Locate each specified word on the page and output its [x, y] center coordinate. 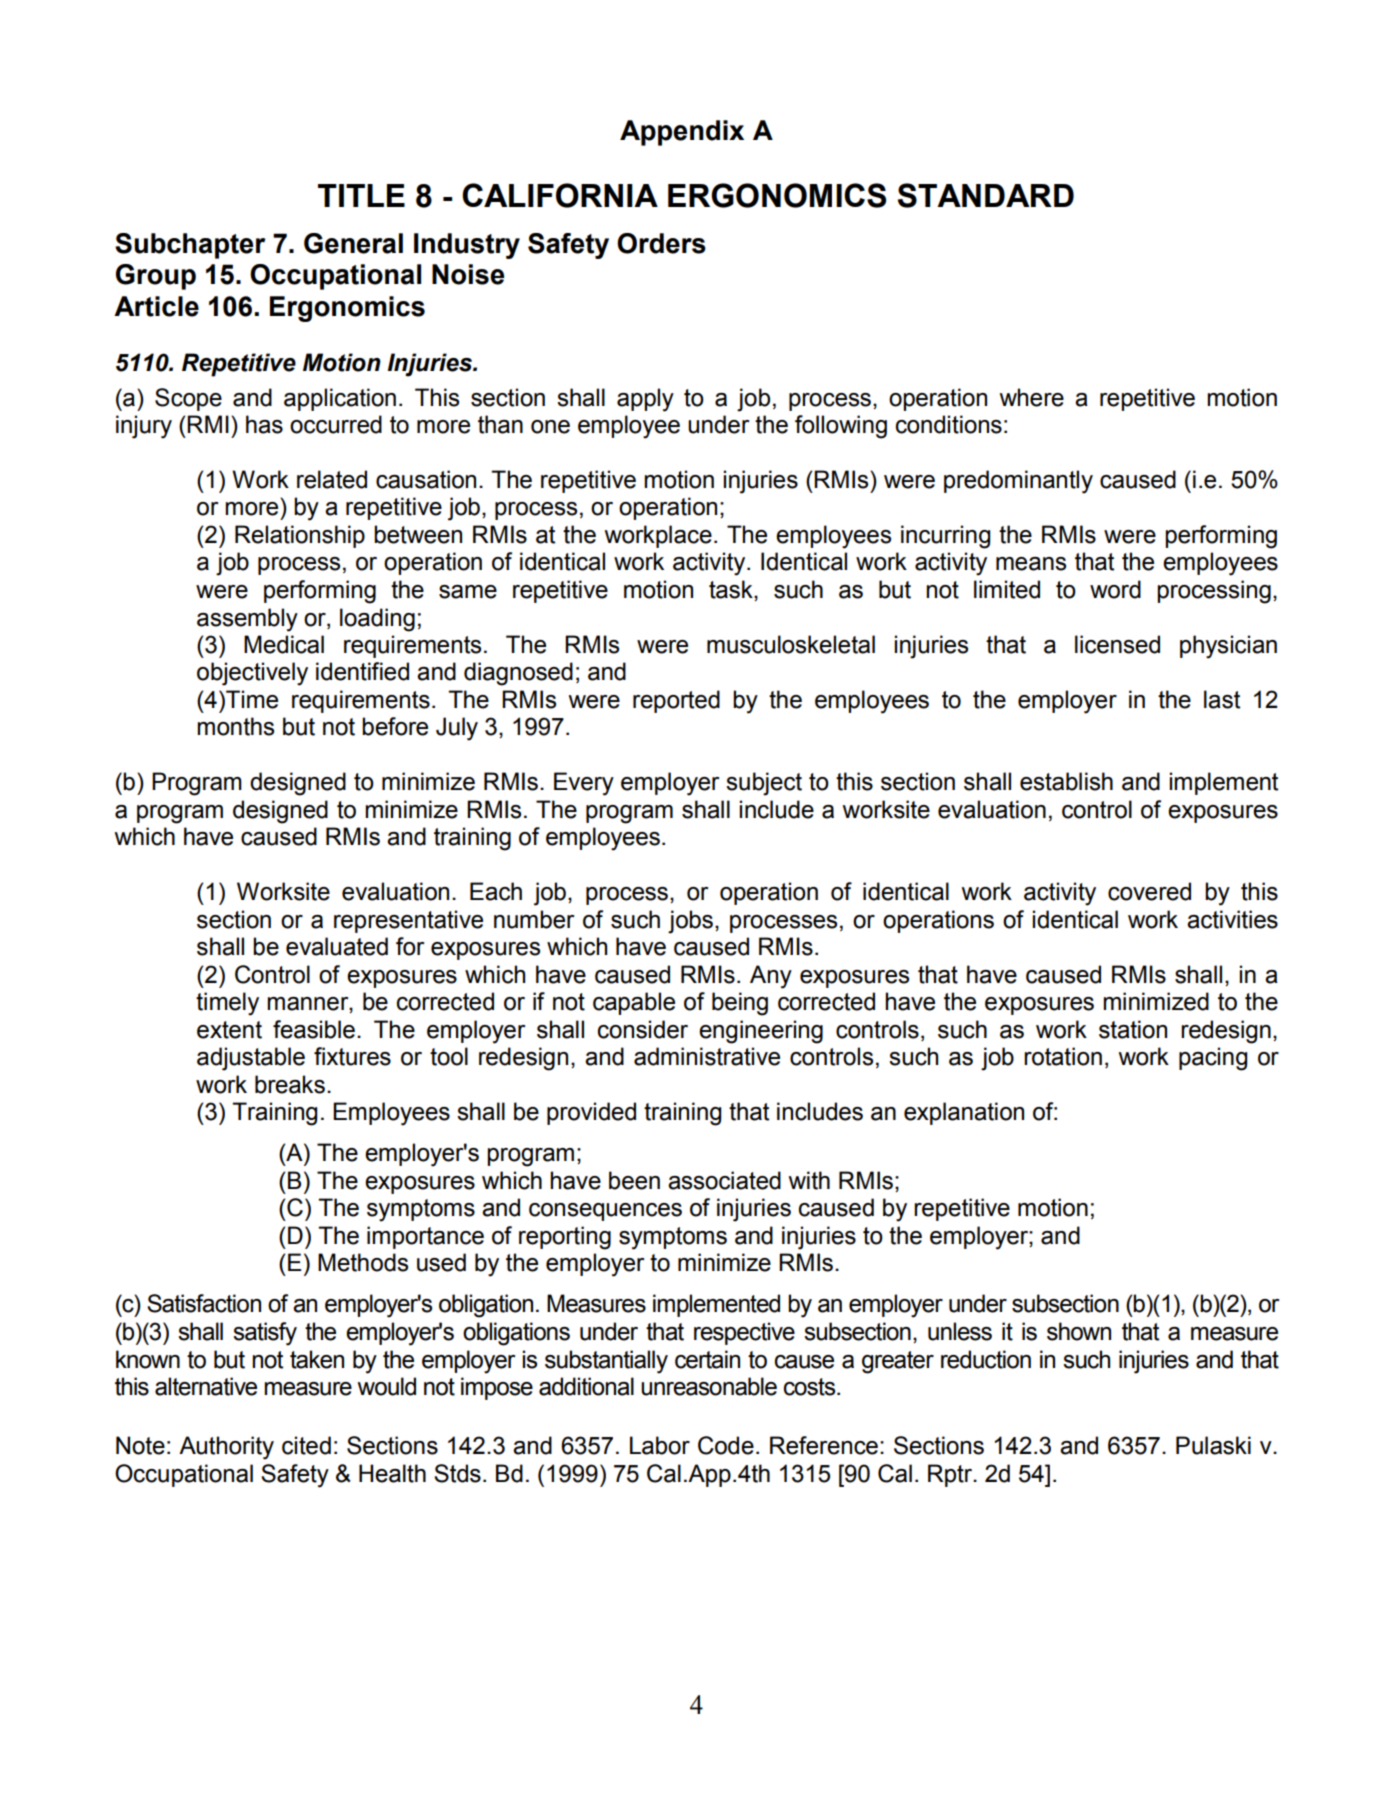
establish [1066, 781]
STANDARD [986, 195]
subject [764, 784]
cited [306, 1445]
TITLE [361, 195]
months [235, 726]
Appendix [682, 133]
